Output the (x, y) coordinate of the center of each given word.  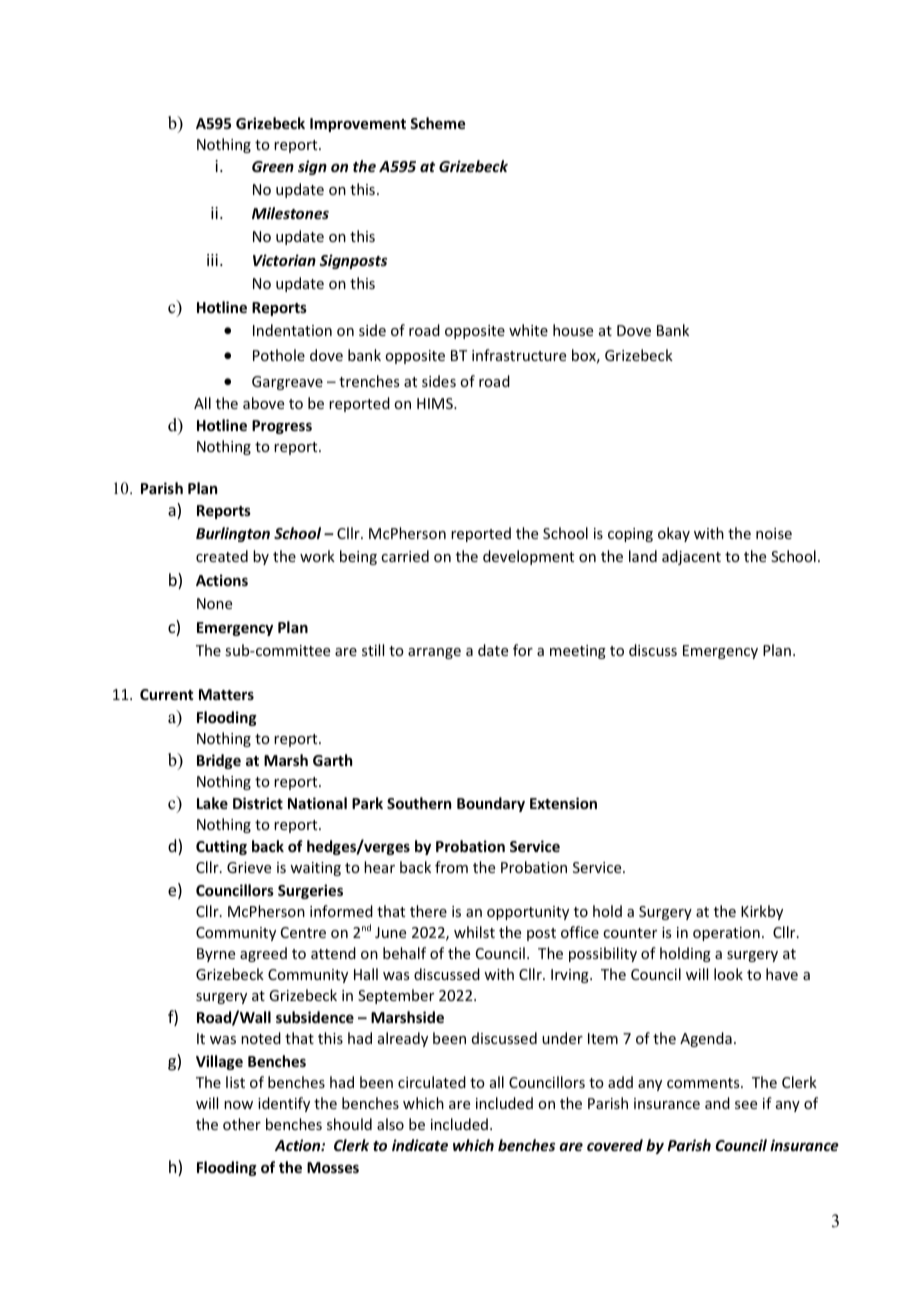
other (242, 1124)
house (573, 330)
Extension (563, 803)
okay (674, 534)
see (746, 1105)
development (528, 557)
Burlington (233, 534)
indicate (420, 1145)
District (258, 803)
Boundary (491, 804)
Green (273, 166)
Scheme (437, 123)
